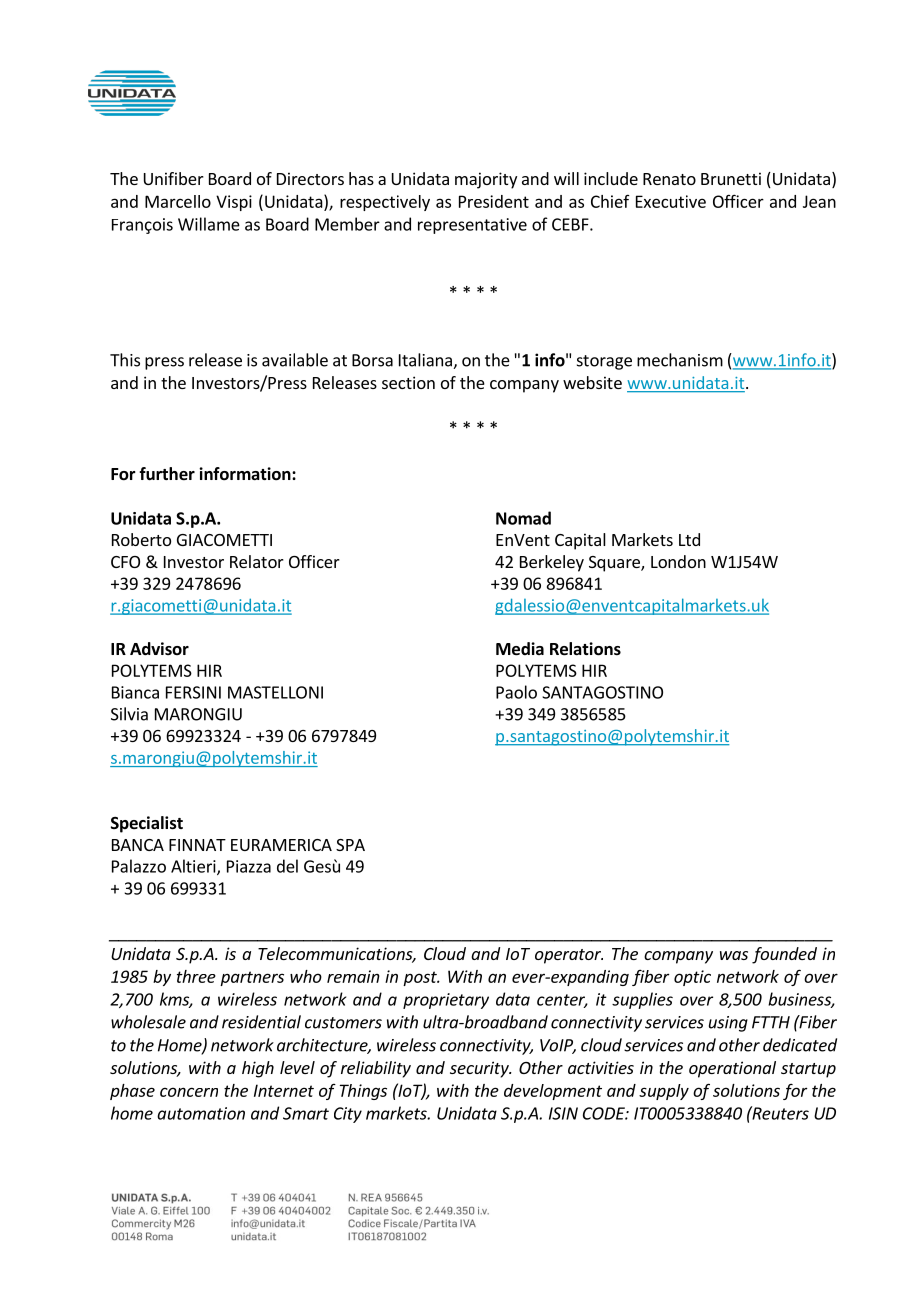 The width and height of the screenshot is (924, 1309). Describe the element at coordinates (734, 955) in the screenshot. I see `was` at that location.
